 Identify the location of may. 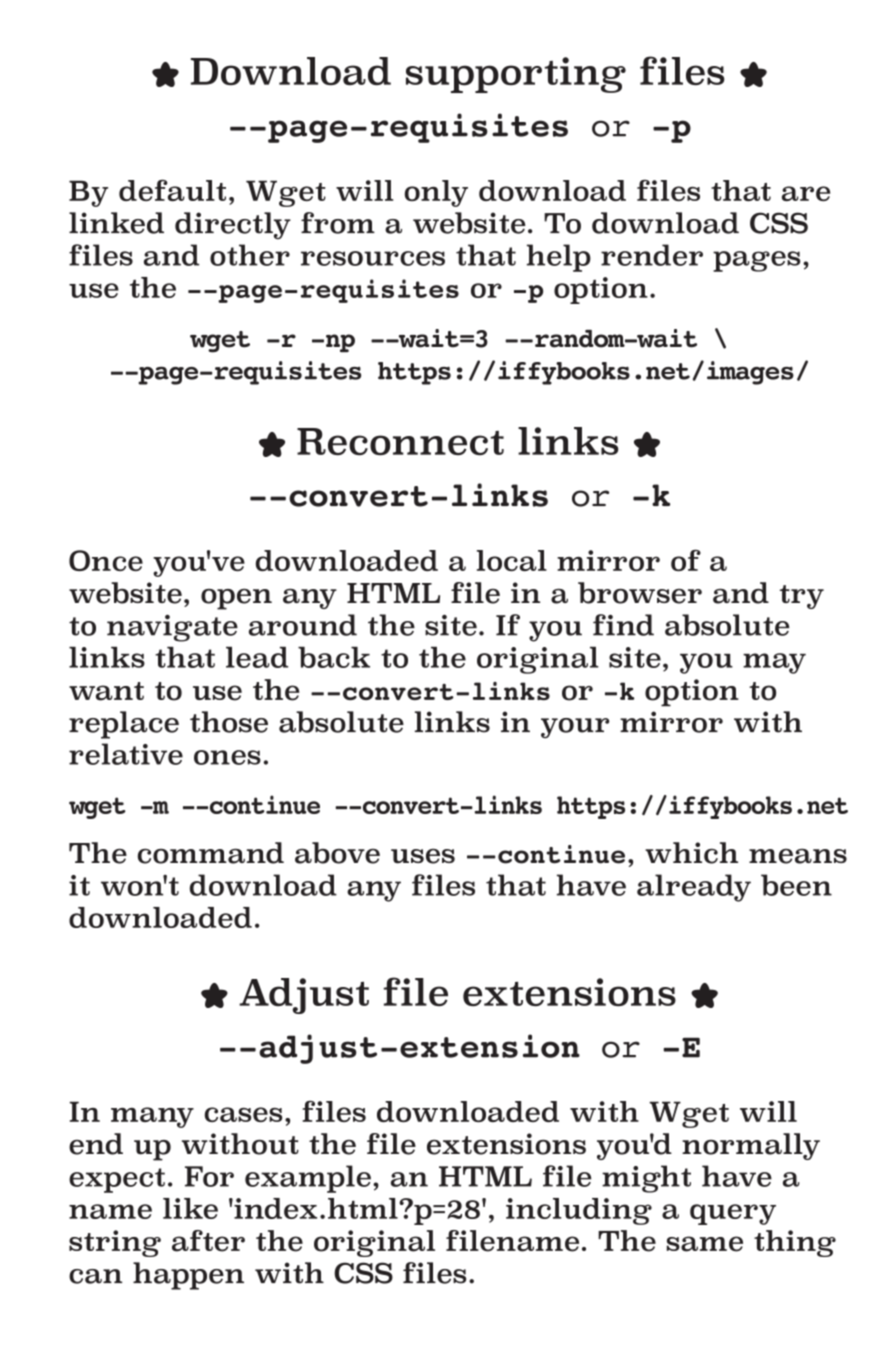
(774, 663).
